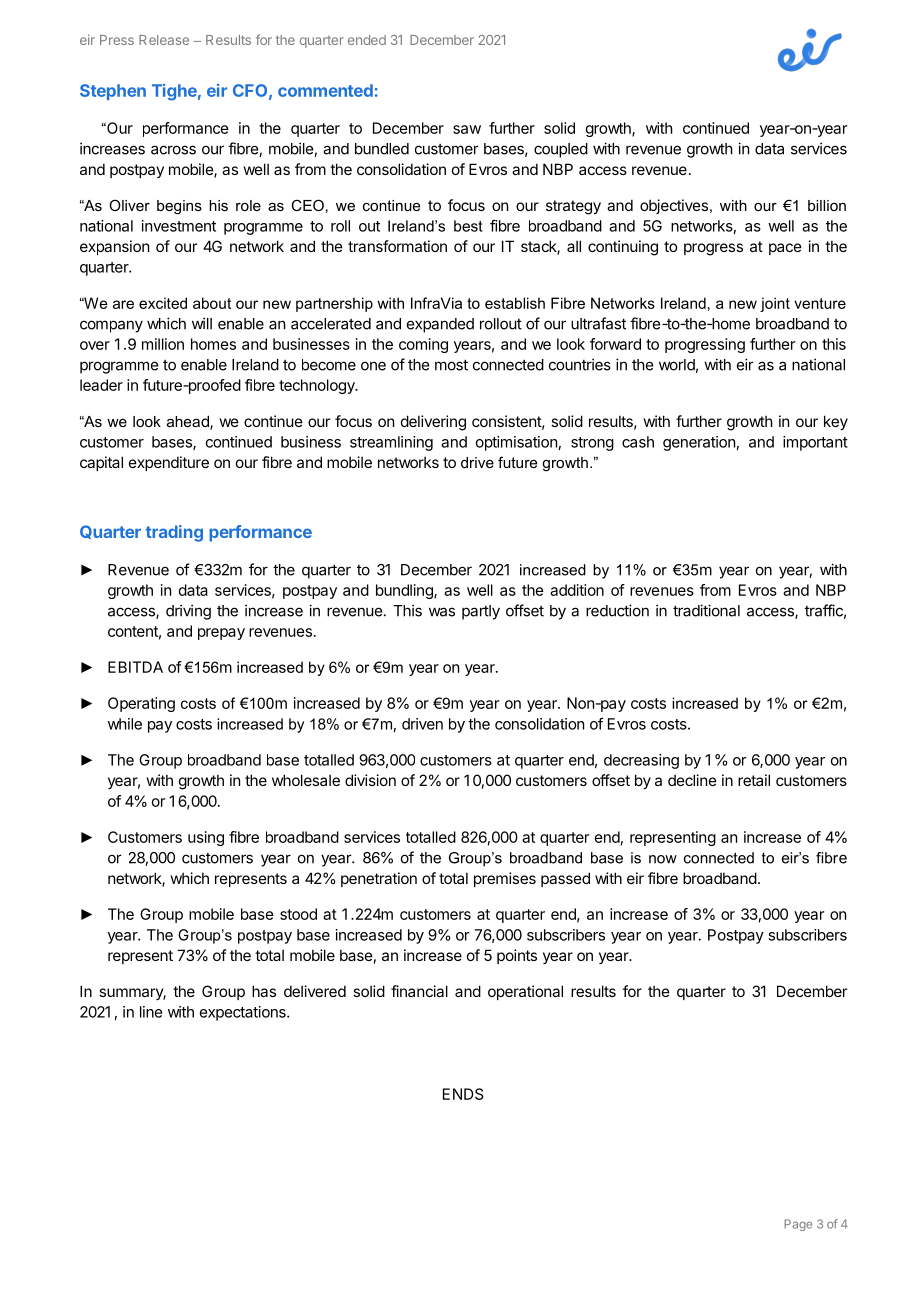 The image size is (924, 1308). Describe the element at coordinates (244, 1013) in the screenshot. I see `expectations` at that location.
